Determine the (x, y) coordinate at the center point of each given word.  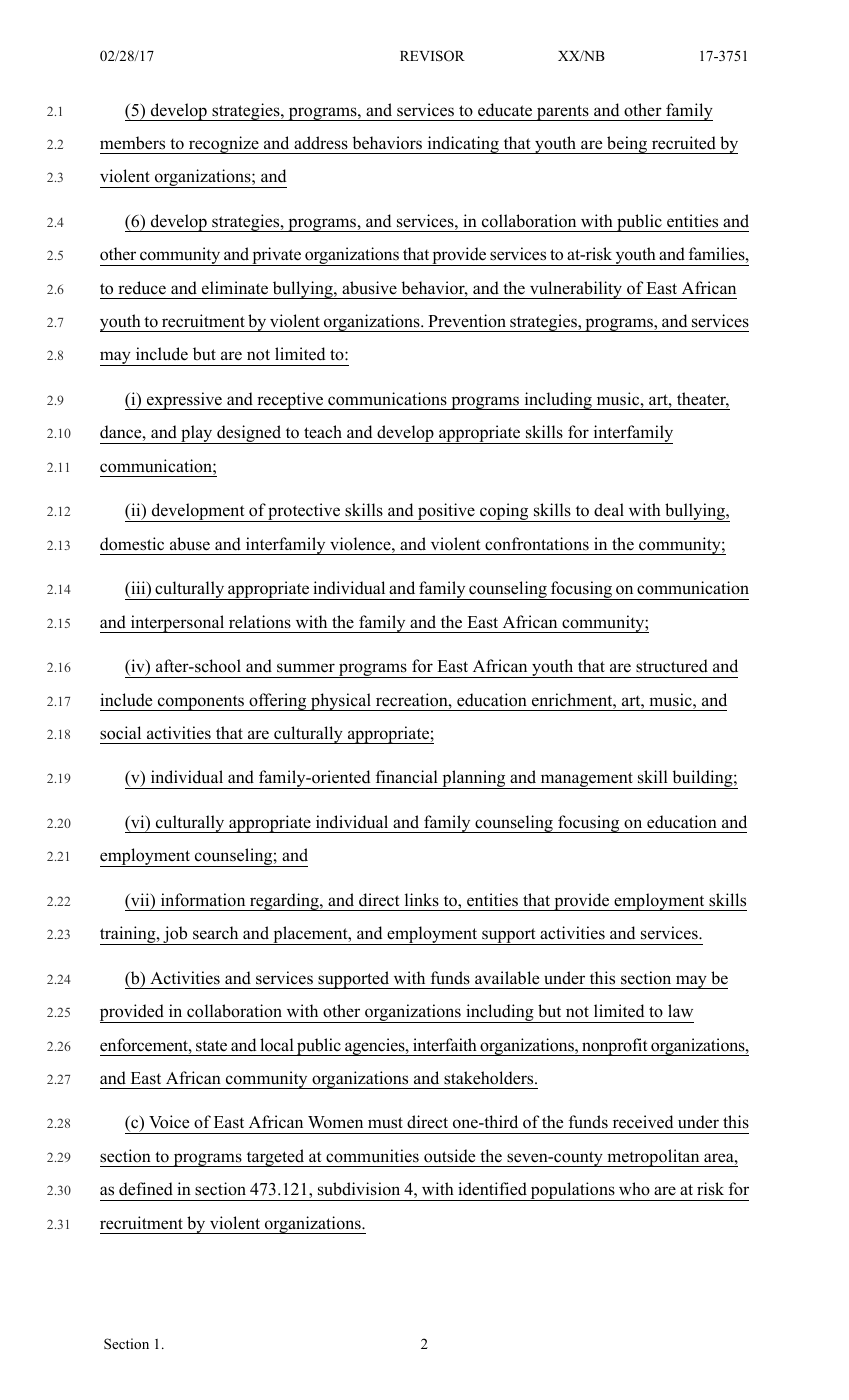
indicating (463, 145)
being (627, 145)
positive (446, 512)
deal (609, 510)
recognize (224, 145)
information (203, 900)
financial (407, 776)
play (197, 434)
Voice (169, 1122)
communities (372, 1156)
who (634, 1189)
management (586, 780)
